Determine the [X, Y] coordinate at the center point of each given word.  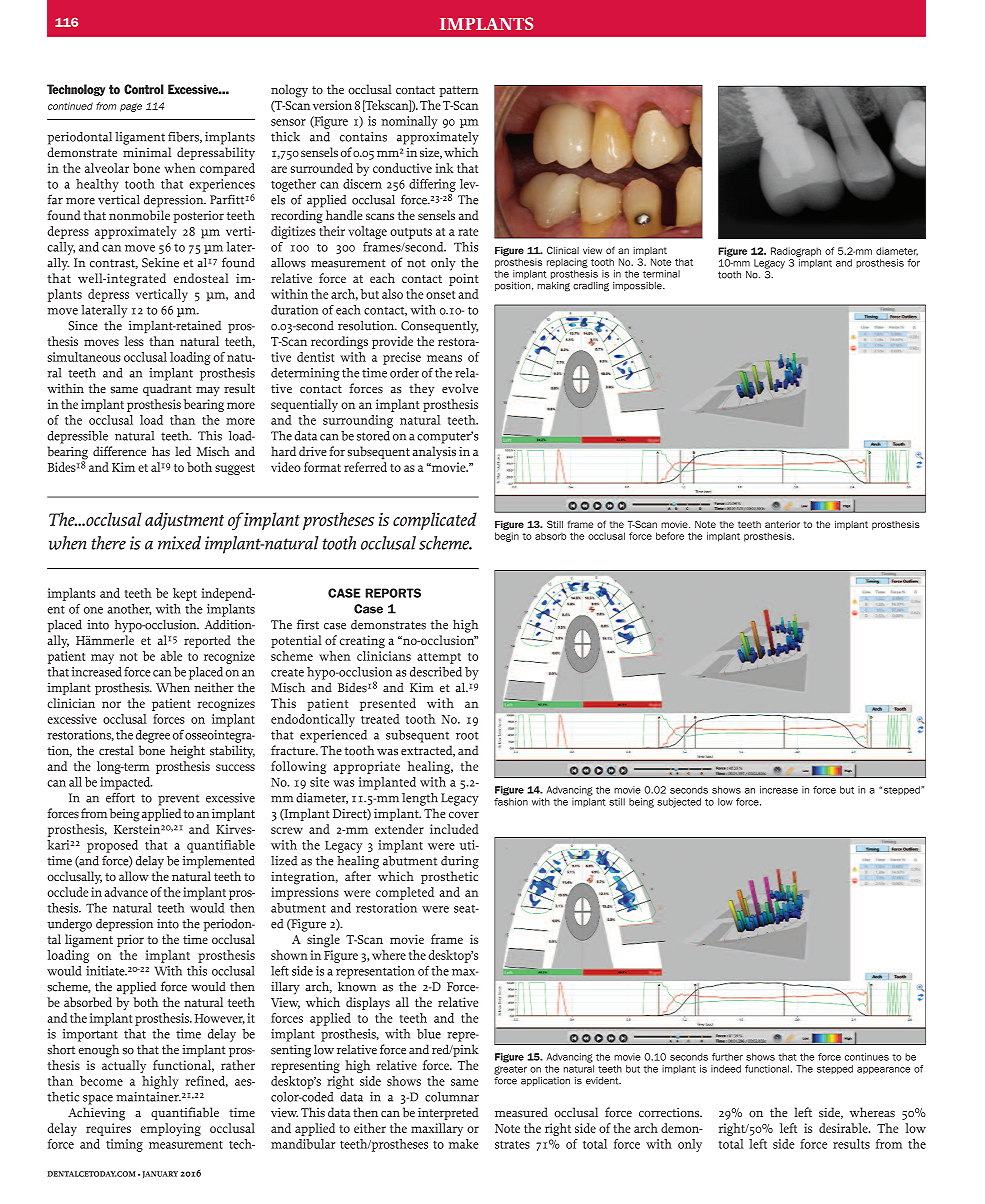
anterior [782, 524]
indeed [726, 1069]
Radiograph [796, 252]
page [131, 107]
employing [171, 1129]
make [464, 1144]
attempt [439, 658]
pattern [459, 91]
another [129, 609]
